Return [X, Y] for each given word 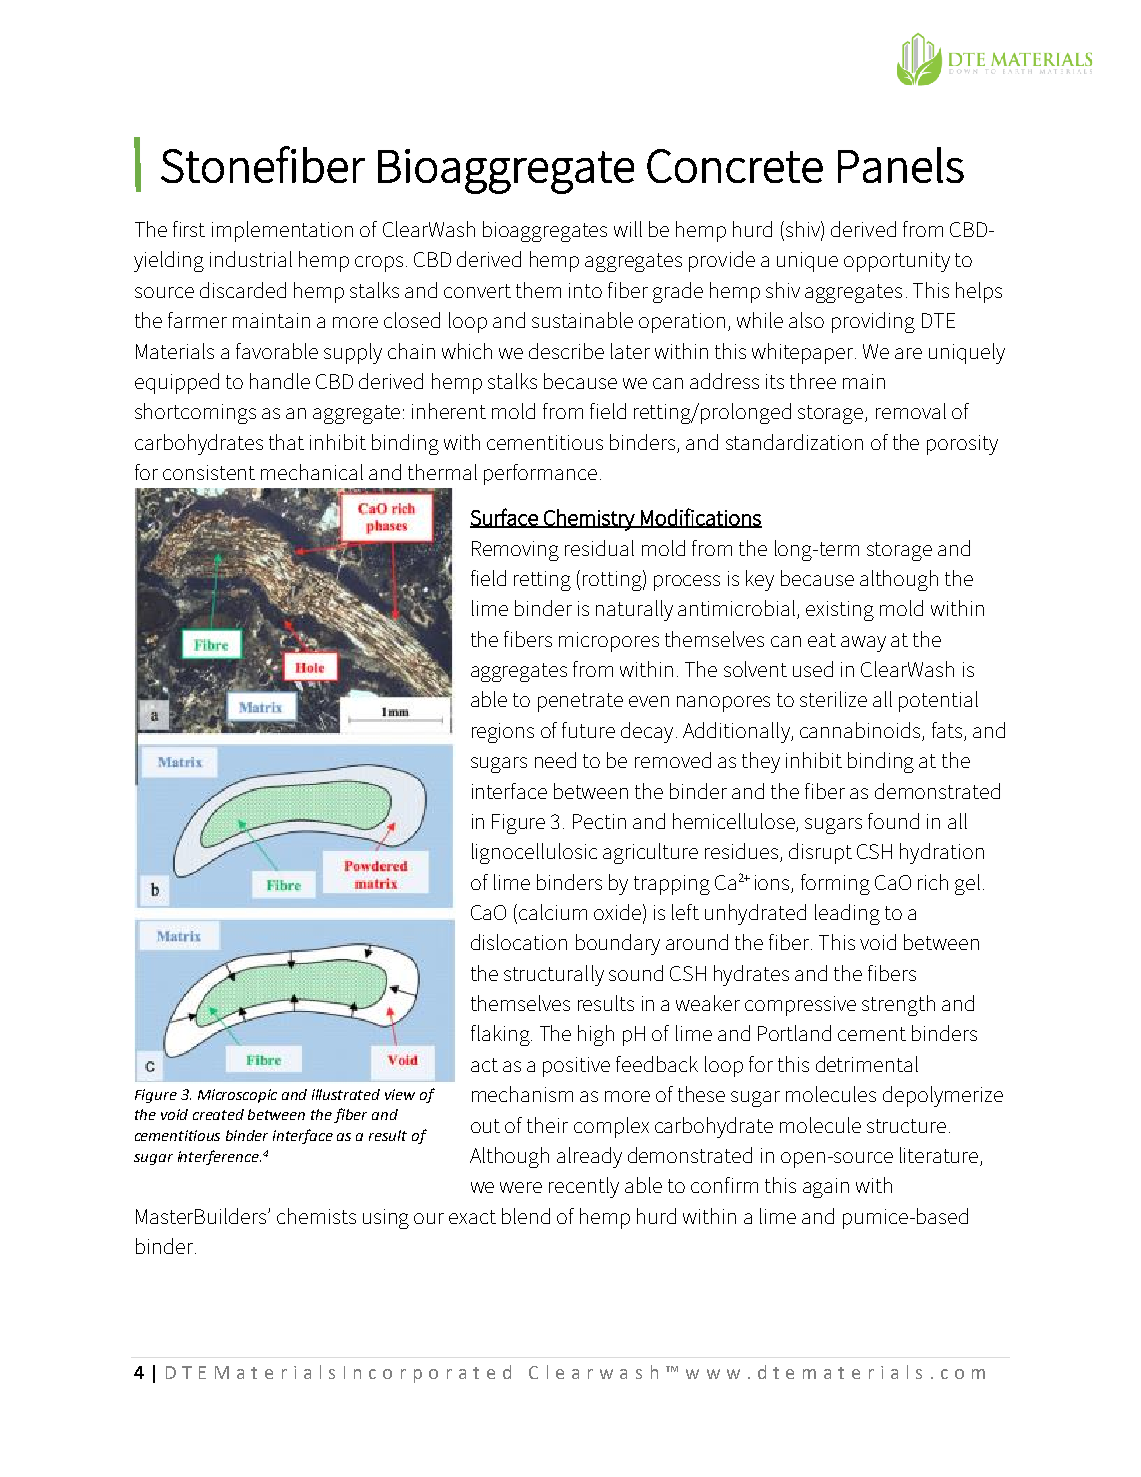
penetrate [580, 702]
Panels [901, 165]
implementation [282, 231]
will [628, 229]
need [555, 760]
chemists [316, 1216]
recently [584, 1187]
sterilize [833, 699]
